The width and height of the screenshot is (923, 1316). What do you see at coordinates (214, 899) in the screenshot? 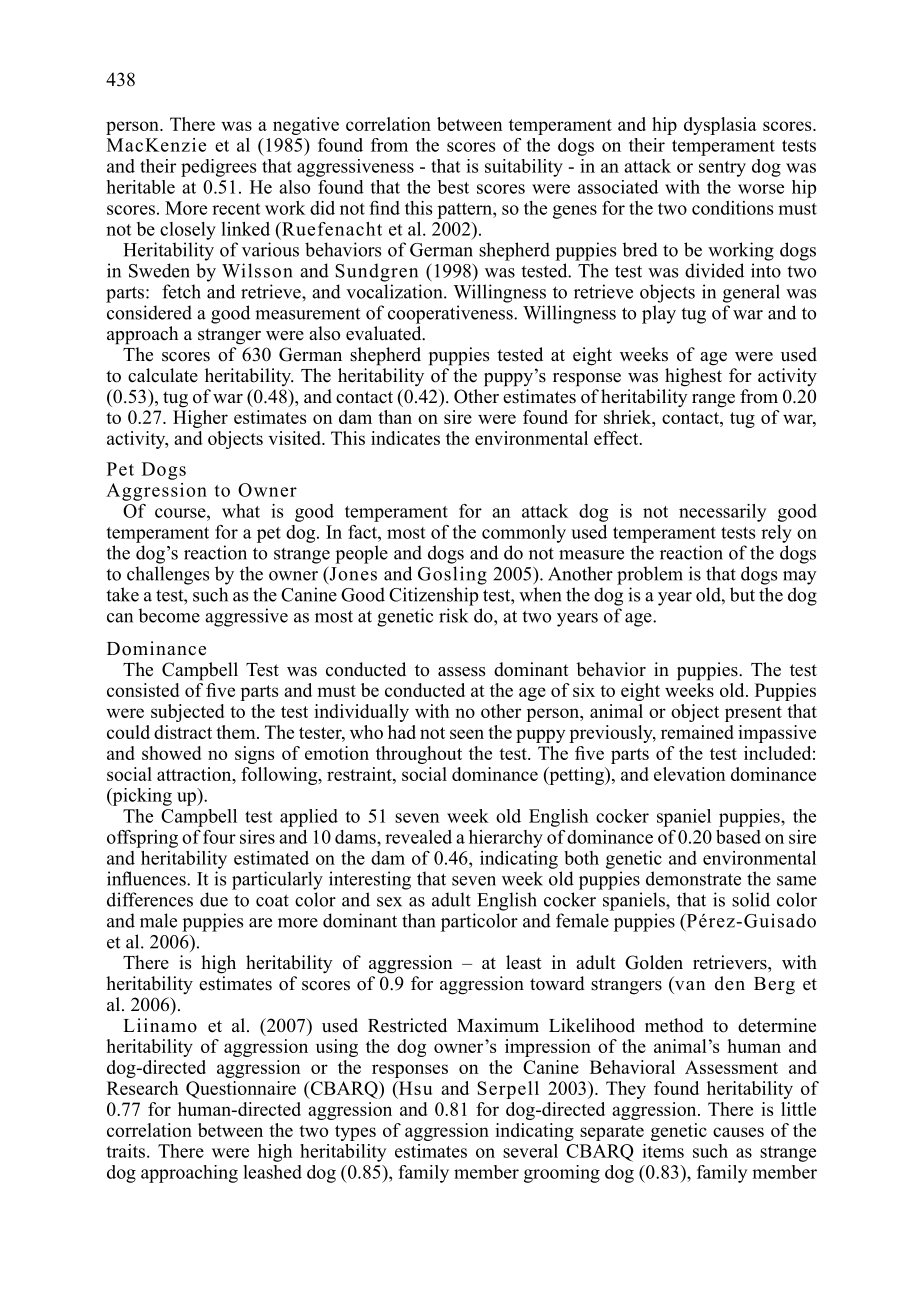
I see `due` at bounding box center [214, 899].
